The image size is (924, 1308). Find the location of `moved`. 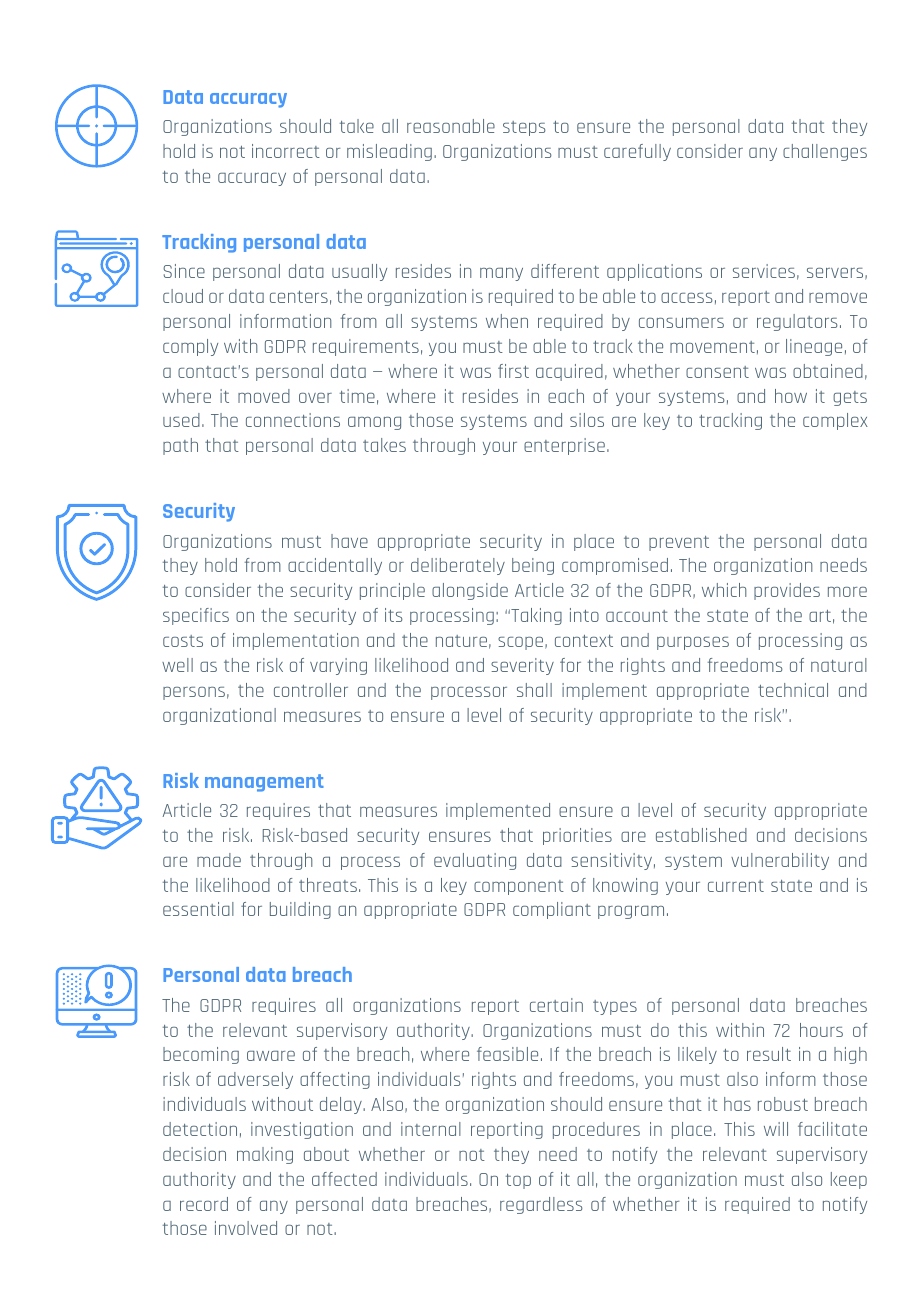

moved is located at coordinates (264, 396).
